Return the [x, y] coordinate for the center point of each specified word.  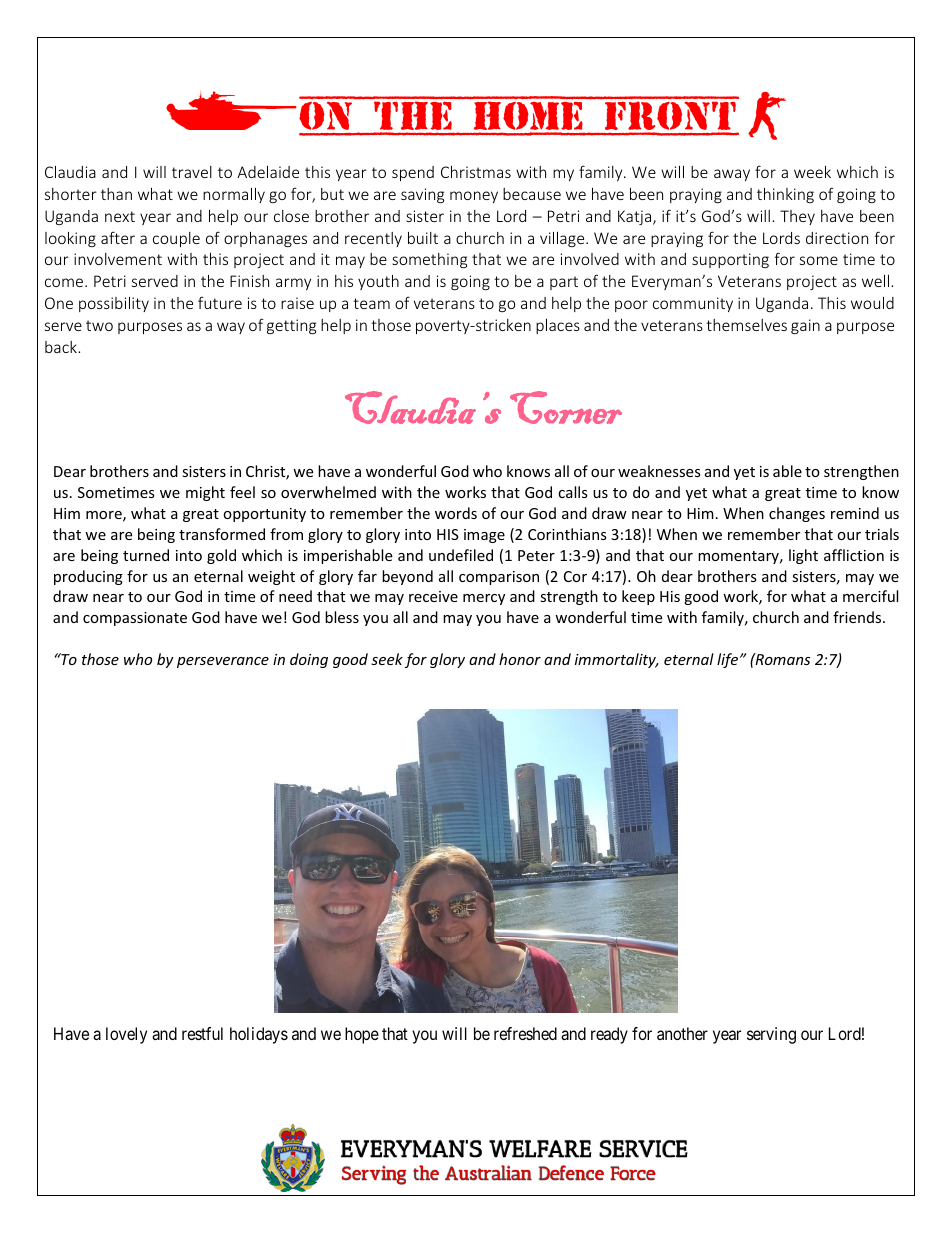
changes [797, 514]
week [812, 172]
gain [805, 326]
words [456, 513]
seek [387, 659]
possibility [114, 304]
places [558, 326]
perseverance [223, 662]
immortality [616, 660]
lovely [126, 1035]
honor [520, 659]
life [729, 660]
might [205, 493]
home [529, 116]
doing [309, 660]
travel [192, 172]
